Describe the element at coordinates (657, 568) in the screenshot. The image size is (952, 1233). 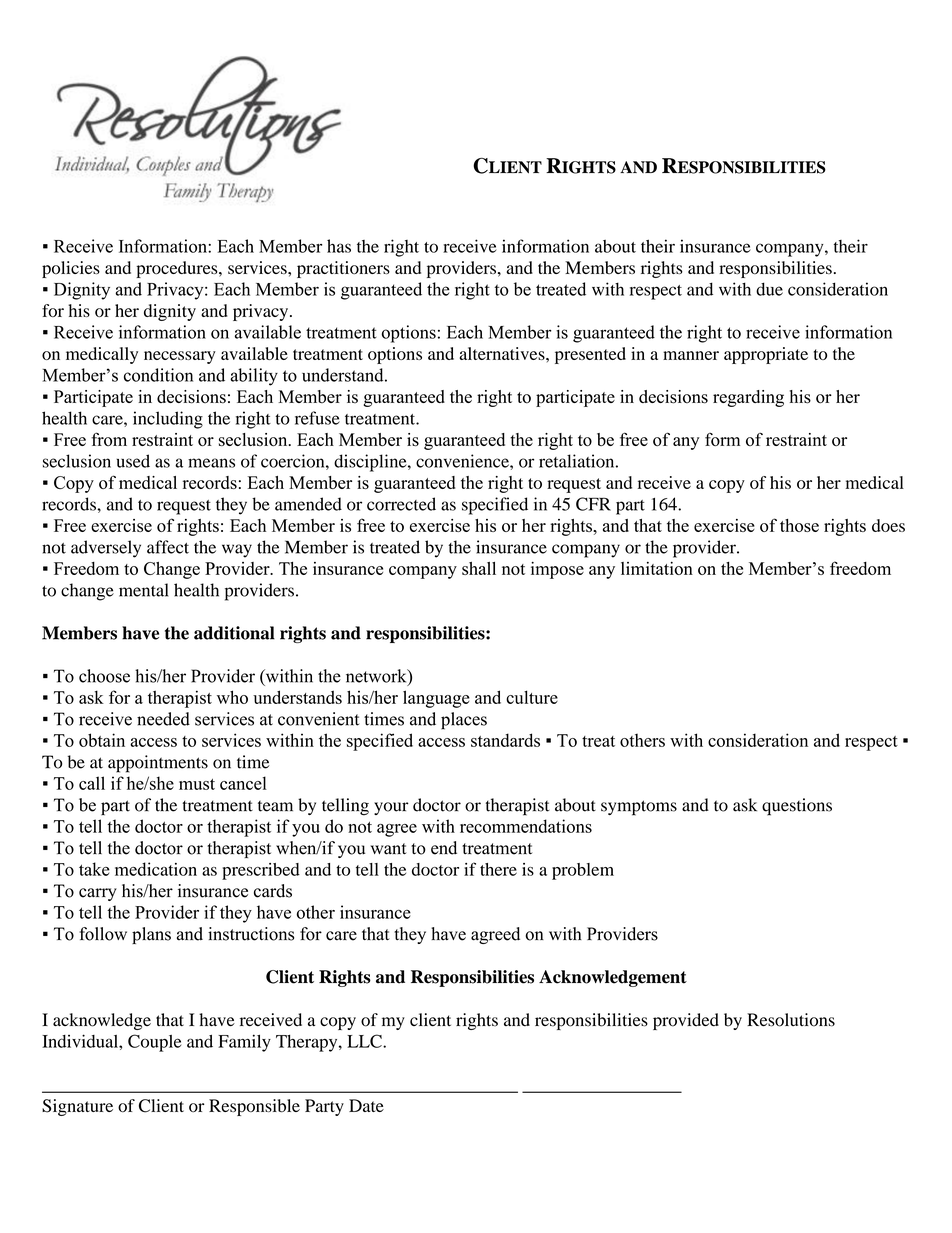
I see `limitation` at that location.
